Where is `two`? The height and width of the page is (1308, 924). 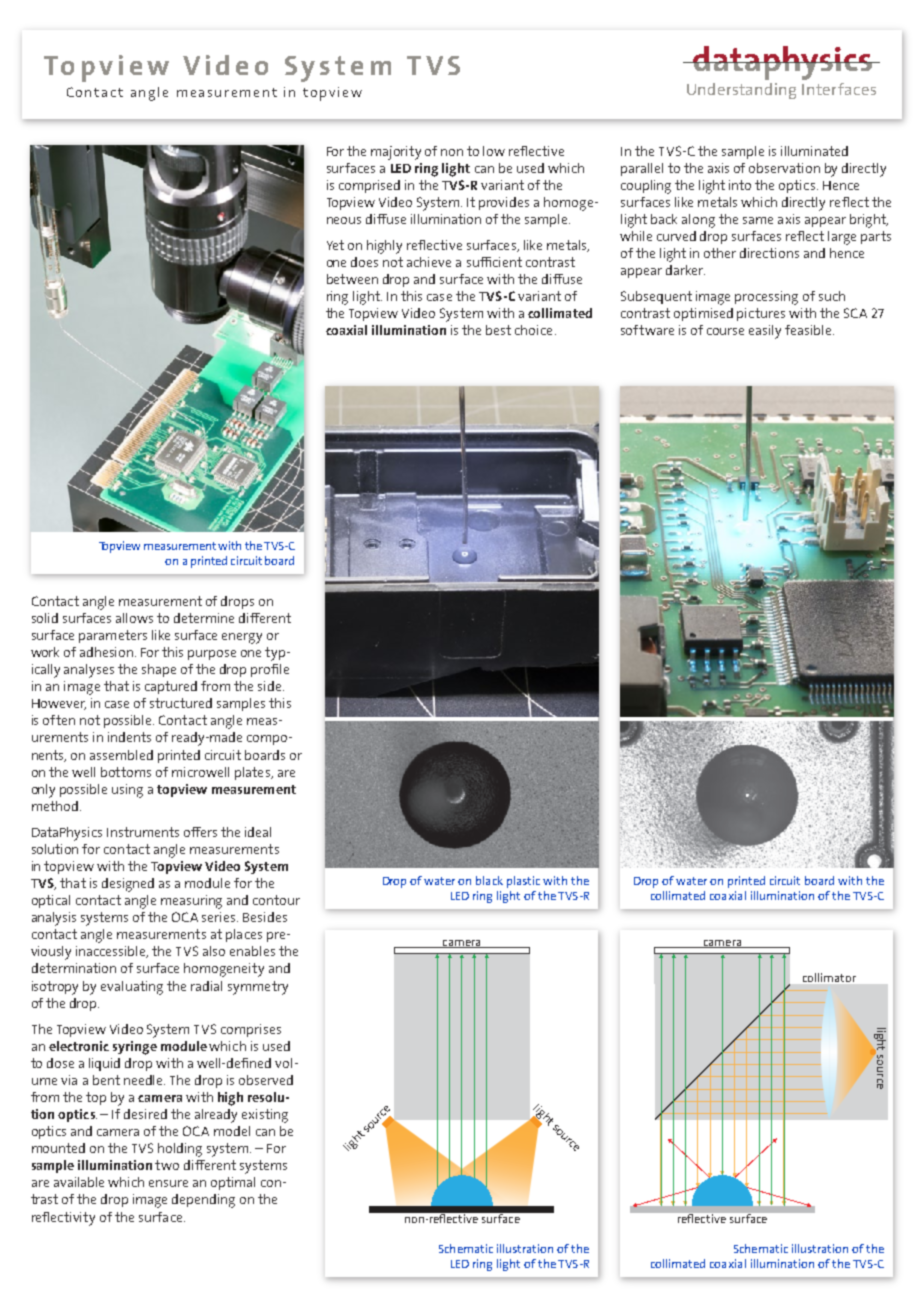 two is located at coordinates (167, 1165).
